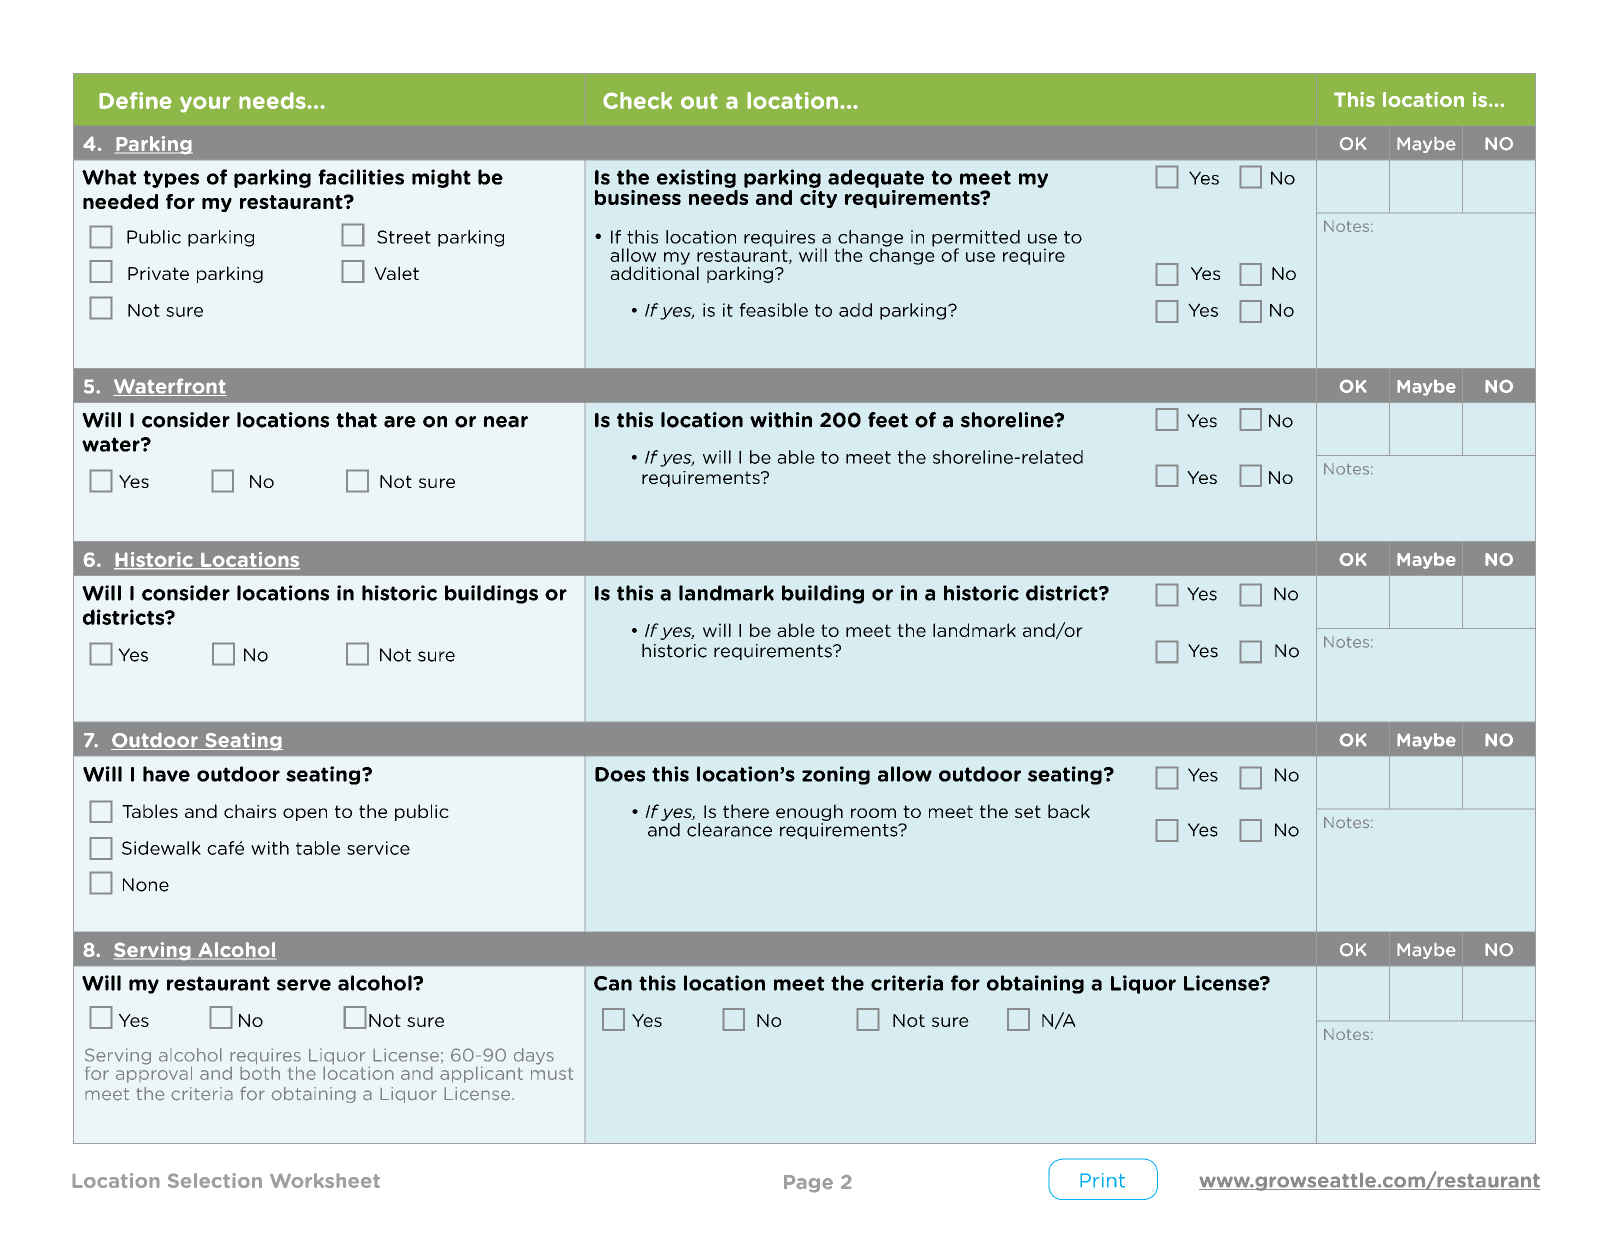 The width and height of the screenshot is (1609, 1244). Describe the element at coordinates (215, 1180) in the screenshot. I see `Selection` at that location.
